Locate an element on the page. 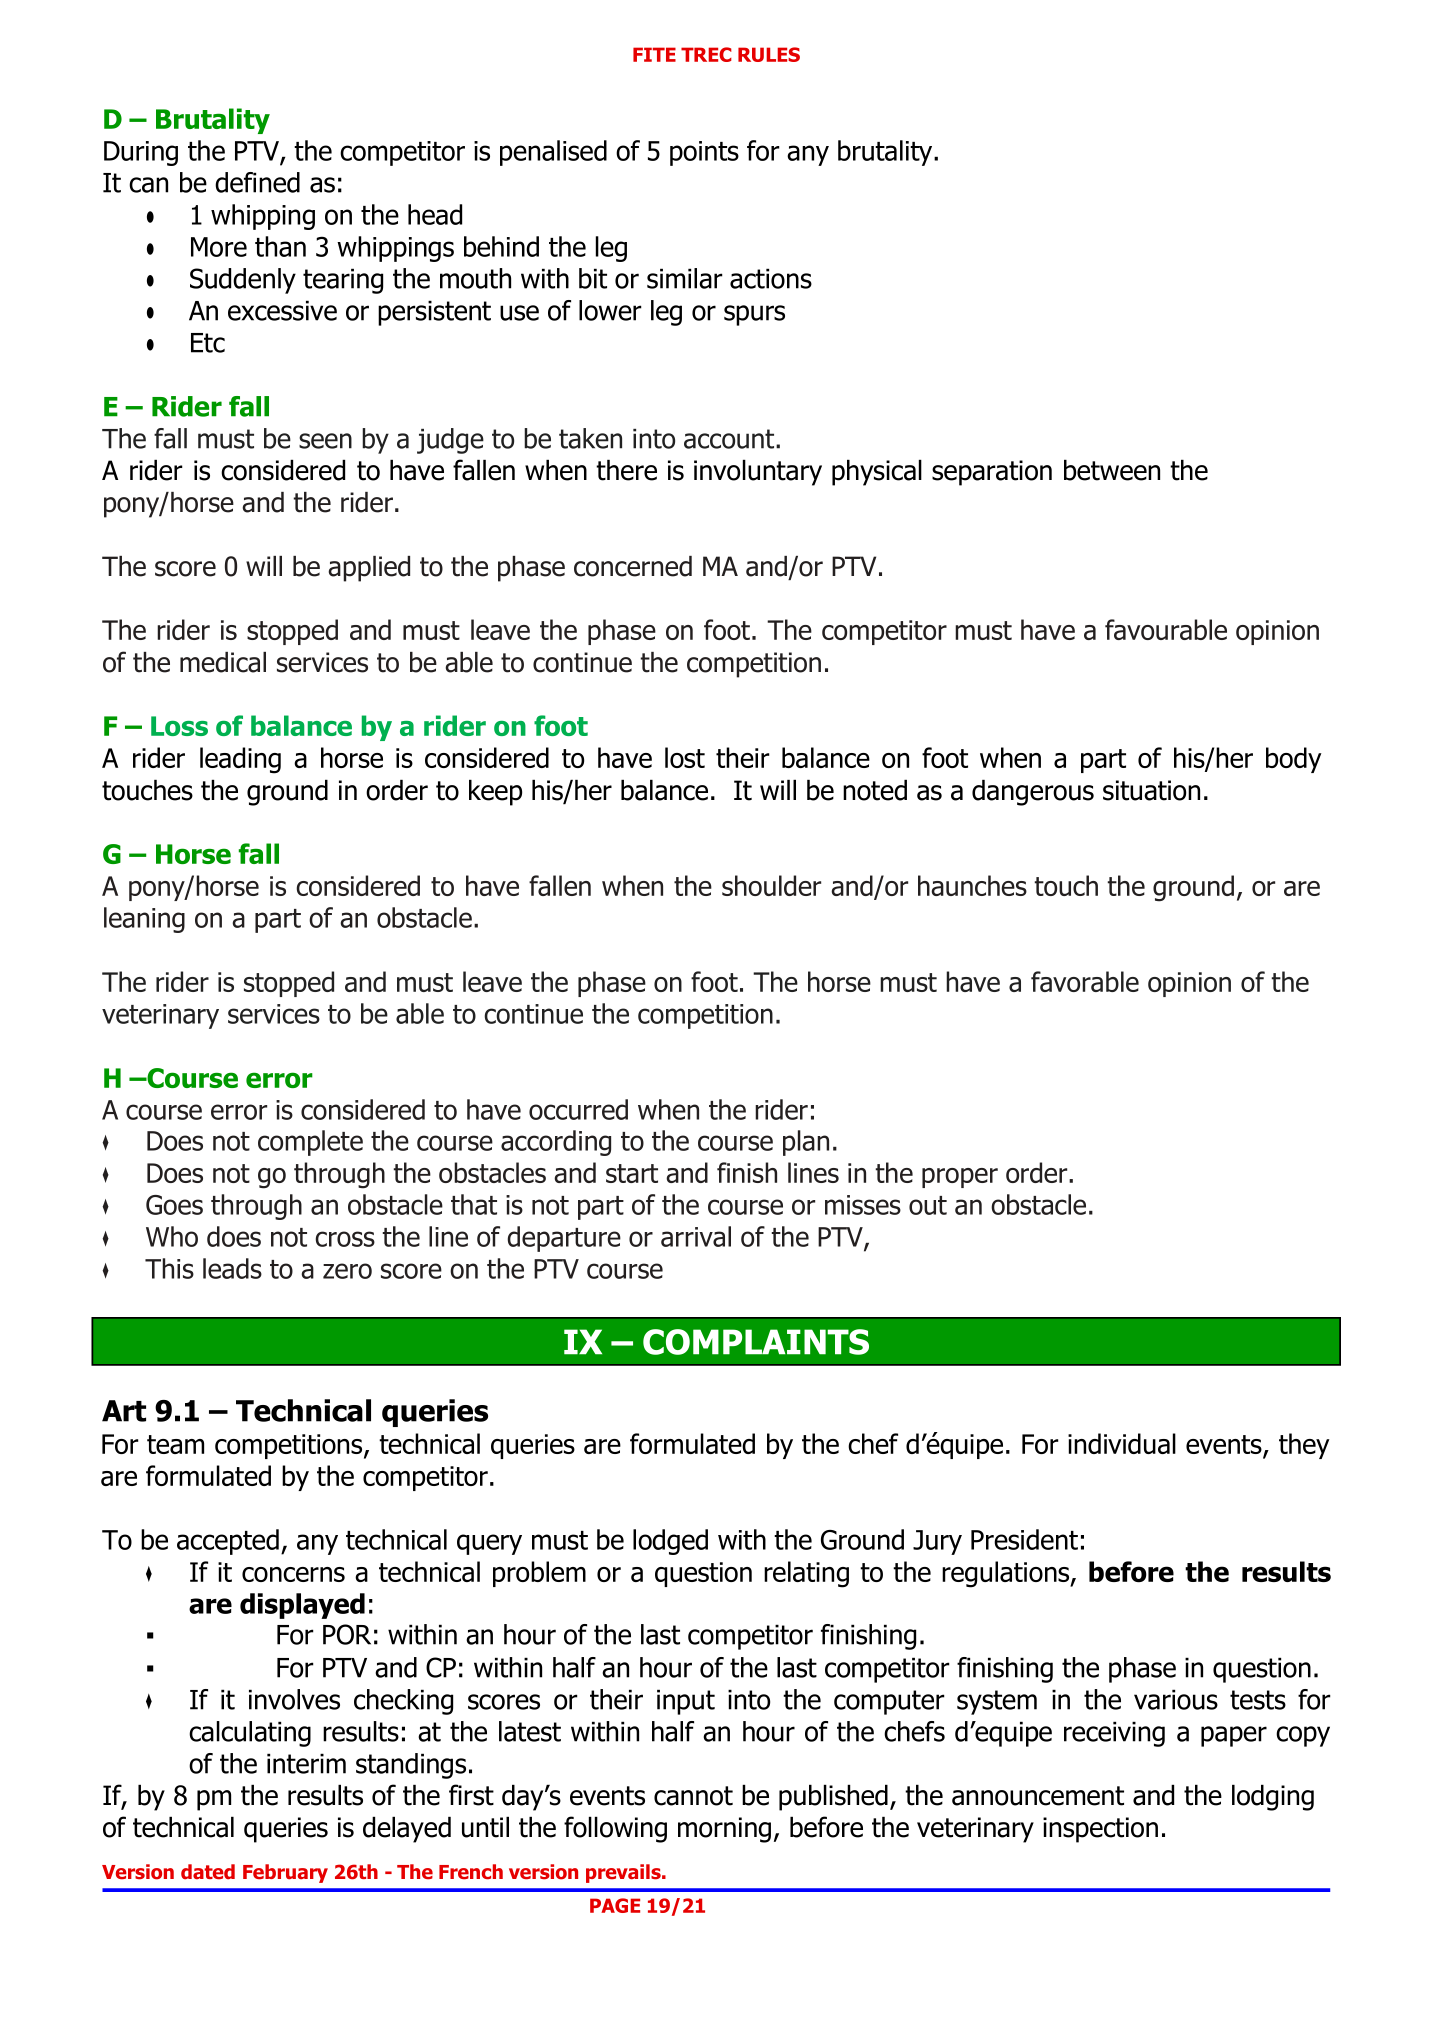  points is located at coordinates (704, 153).
